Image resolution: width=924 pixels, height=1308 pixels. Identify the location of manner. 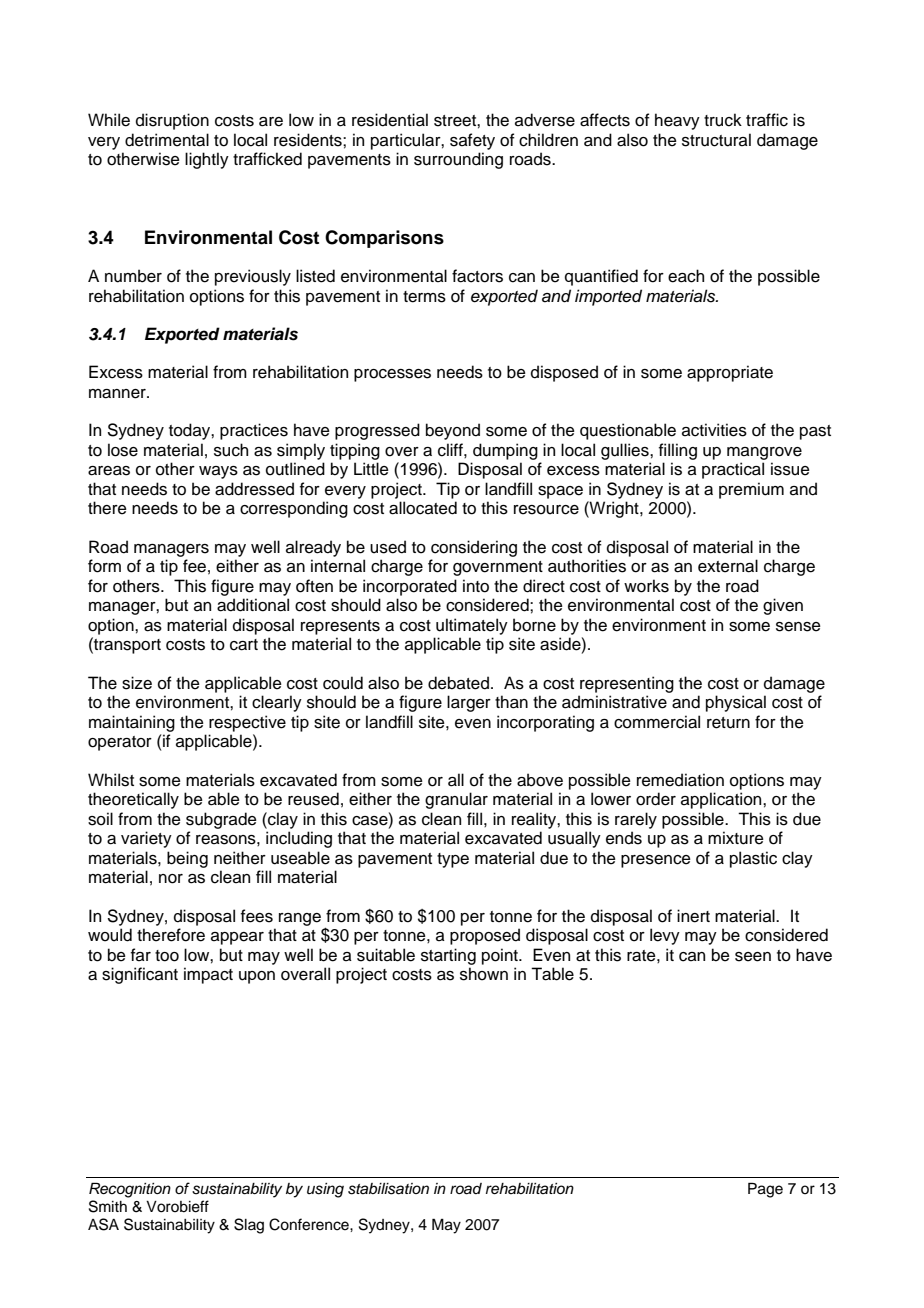
(118, 394).
